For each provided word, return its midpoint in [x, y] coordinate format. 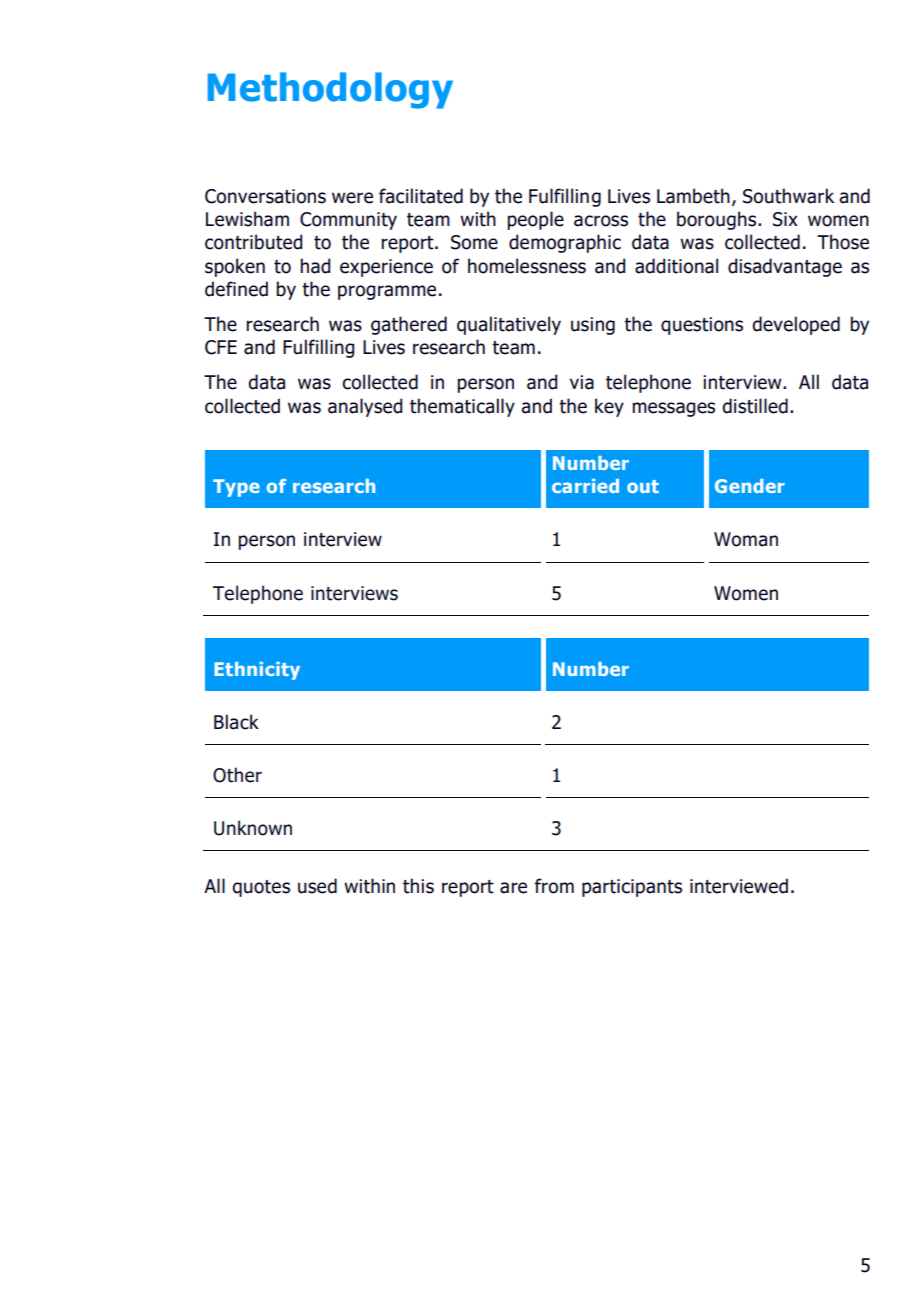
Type [236, 488]
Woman [746, 539]
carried [585, 486]
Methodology [330, 90]
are [513, 888]
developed [796, 325]
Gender [750, 486]
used [317, 886]
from [554, 886]
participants [632, 888]
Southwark [788, 196]
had [315, 266]
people [535, 220]
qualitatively [509, 325]
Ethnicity [257, 671]
